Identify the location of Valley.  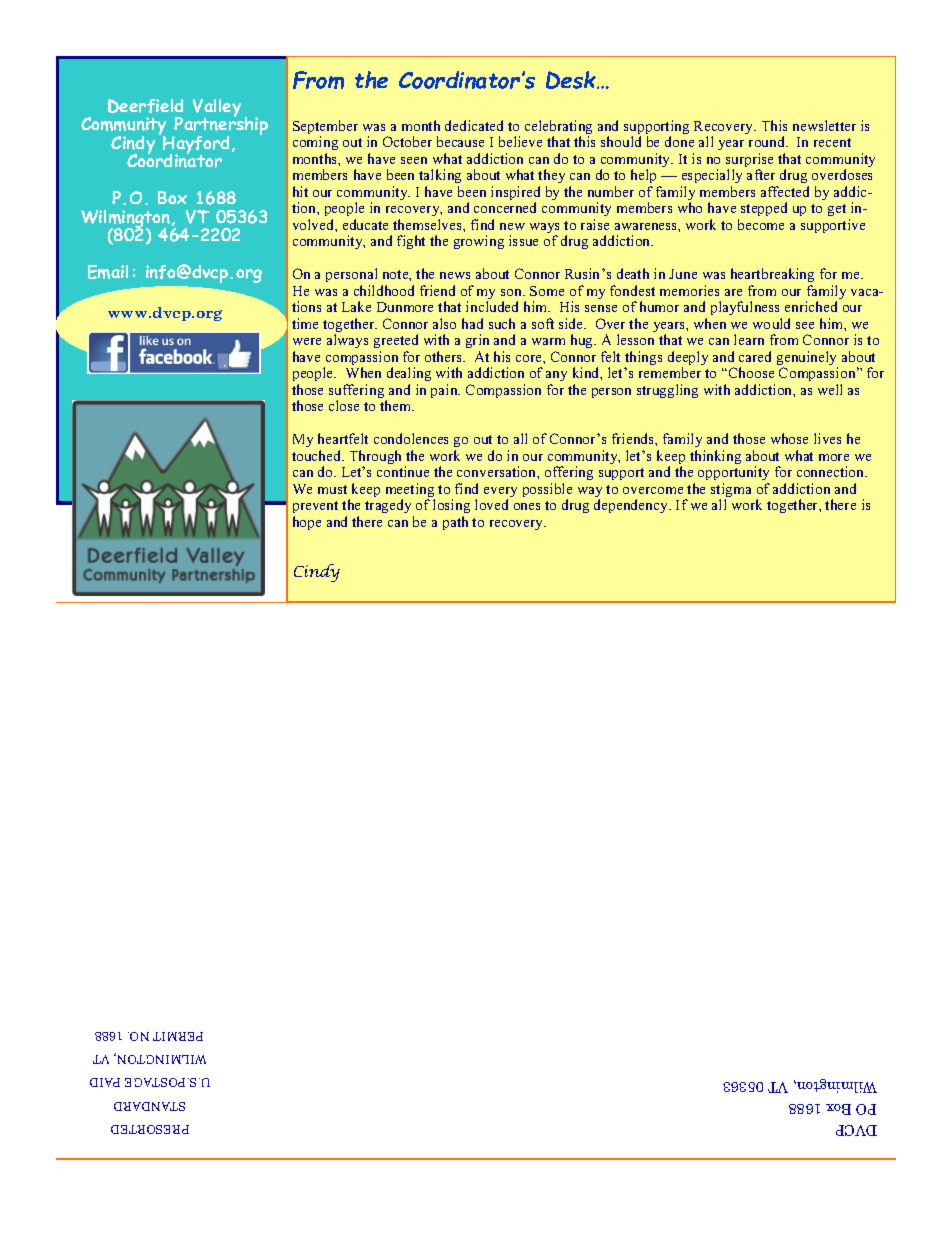
(217, 109).
